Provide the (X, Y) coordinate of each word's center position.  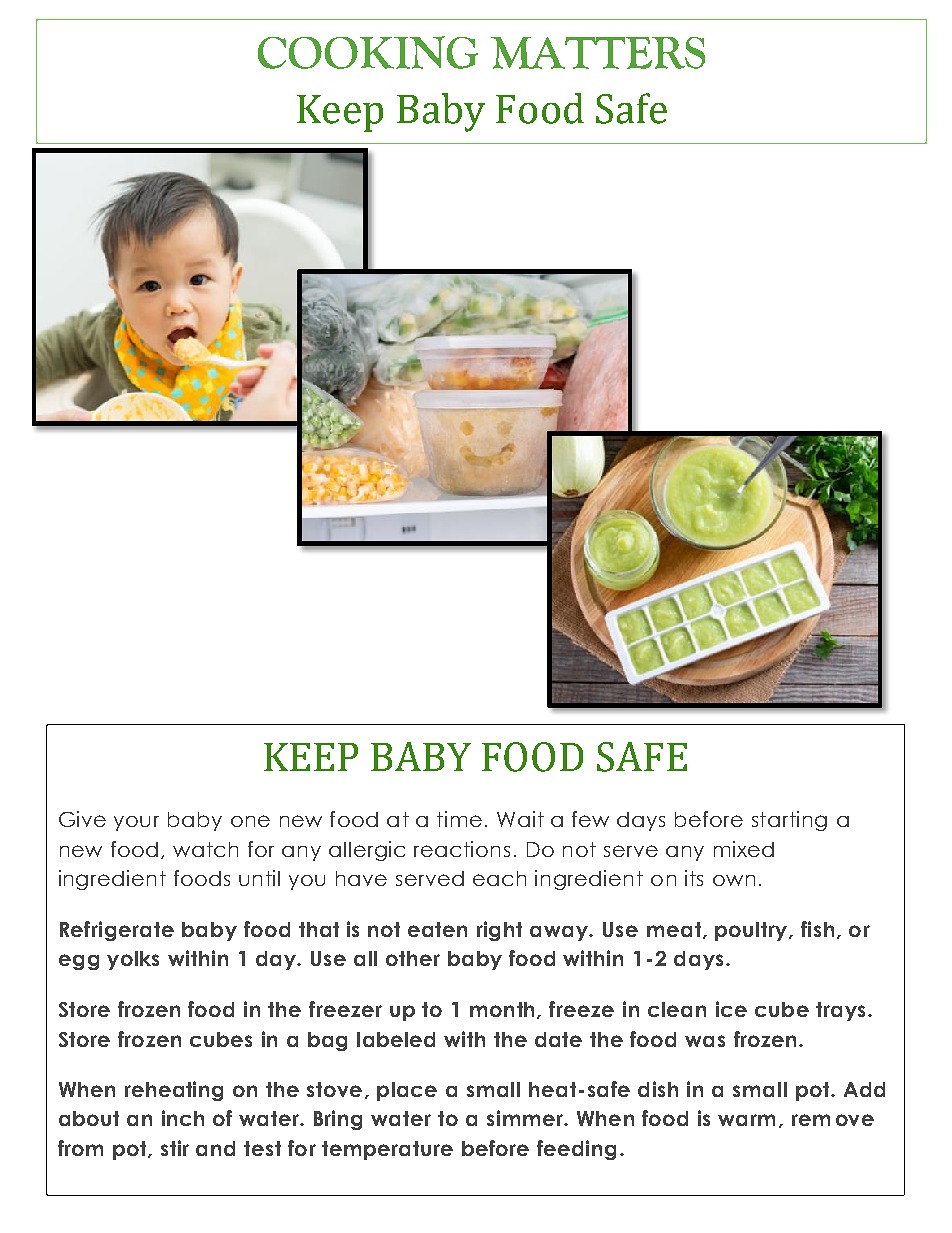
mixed (744, 849)
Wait (520, 819)
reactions (462, 849)
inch (183, 1118)
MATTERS (598, 53)
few (590, 819)
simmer (526, 1118)
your (136, 823)
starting (789, 821)
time (459, 819)
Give (82, 819)
